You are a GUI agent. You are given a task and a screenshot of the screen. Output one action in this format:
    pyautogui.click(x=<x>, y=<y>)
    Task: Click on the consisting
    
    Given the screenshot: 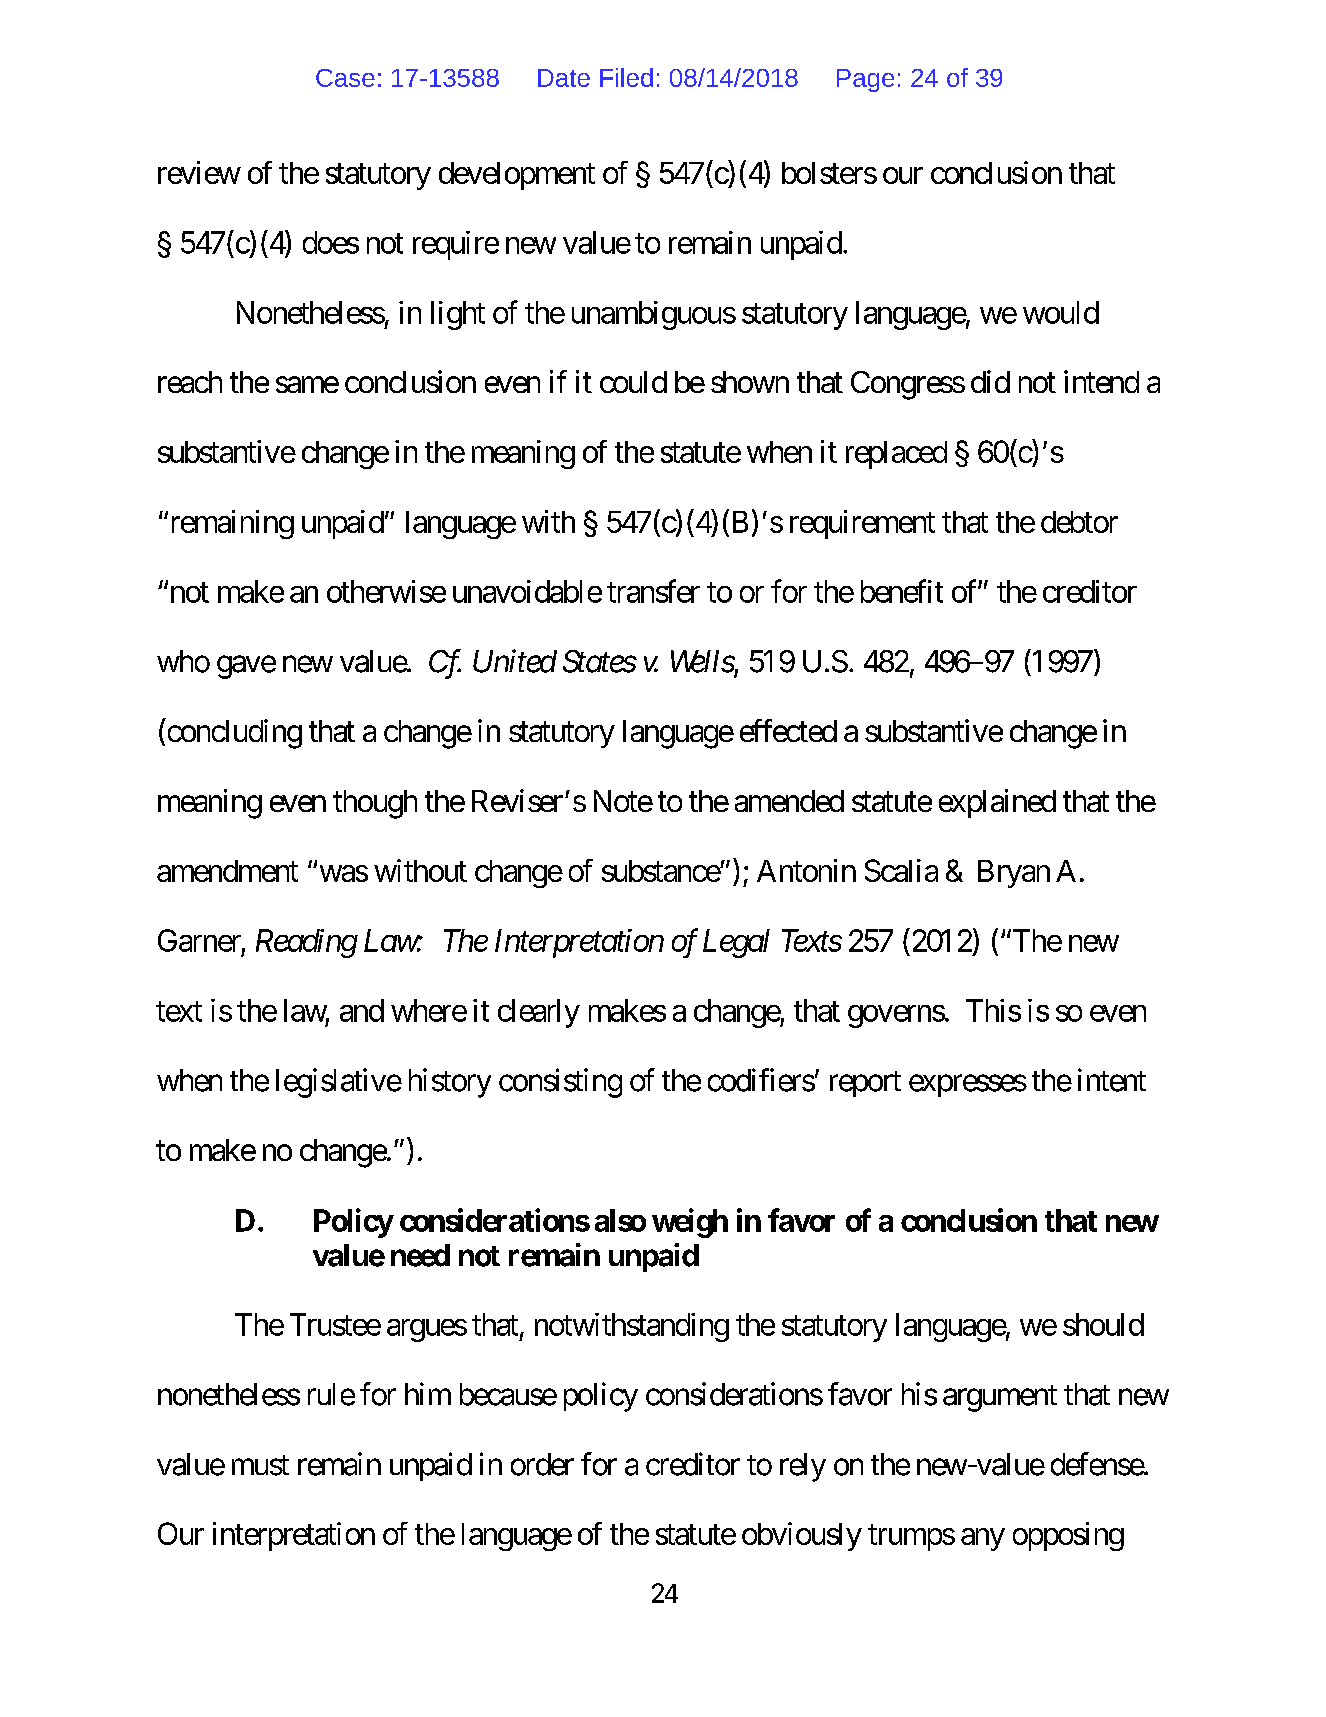 What is the action you would take?
    pyautogui.click(x=560, y=1083)
